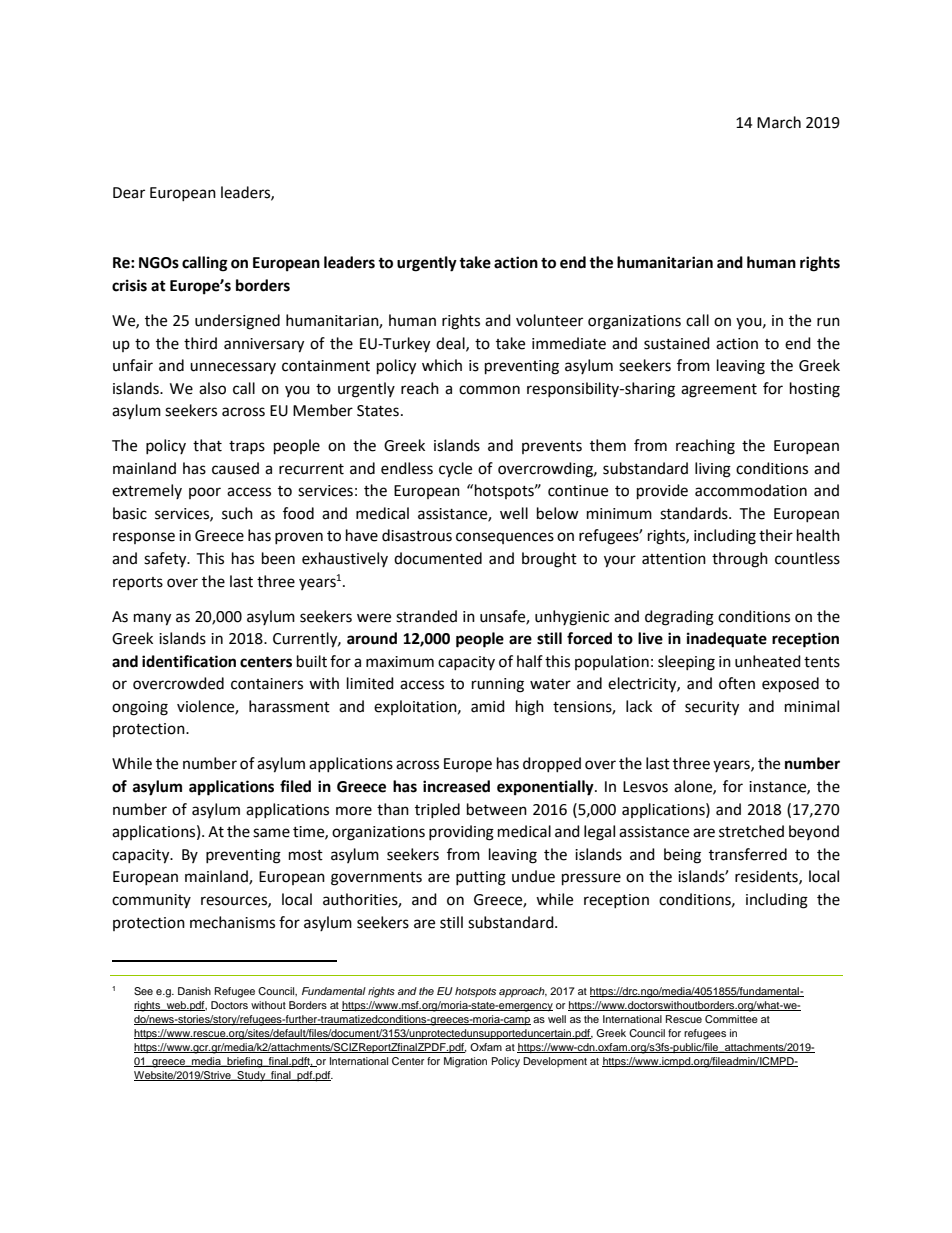 The image size is (952, 1233). What do you see at coordinates (779, 122) in the screenshot?
I see `March` at bounding box center [779, 122].
